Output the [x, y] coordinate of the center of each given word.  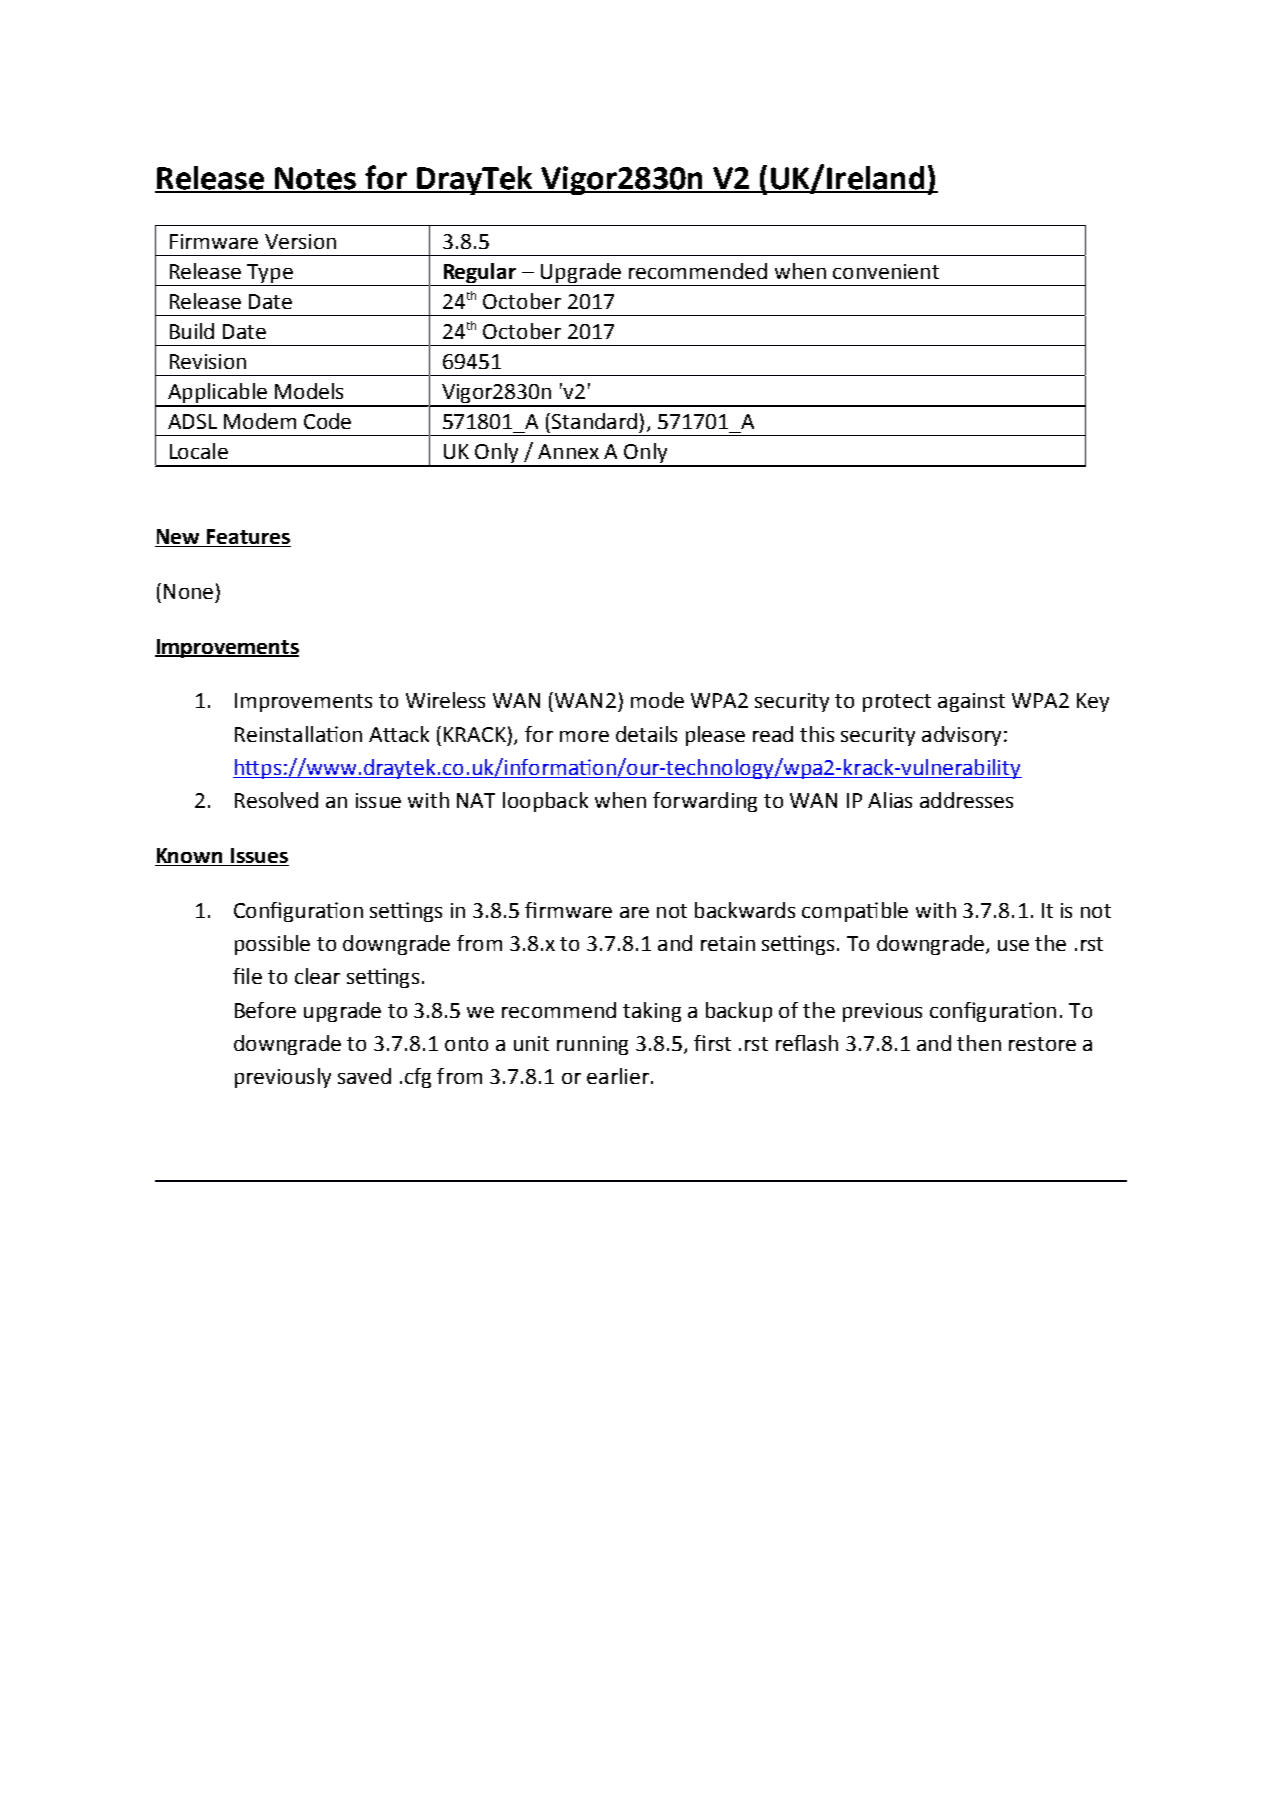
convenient [886, 271]
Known [190, 857]
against [971, 702]
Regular [480, 274]
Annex [568, 451]
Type [270, 275]
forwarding [705, 802]
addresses [966, 800]
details [646, 734]
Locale [199, 451]
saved [364, 1076]
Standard [594, 421]
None [188, 591]
